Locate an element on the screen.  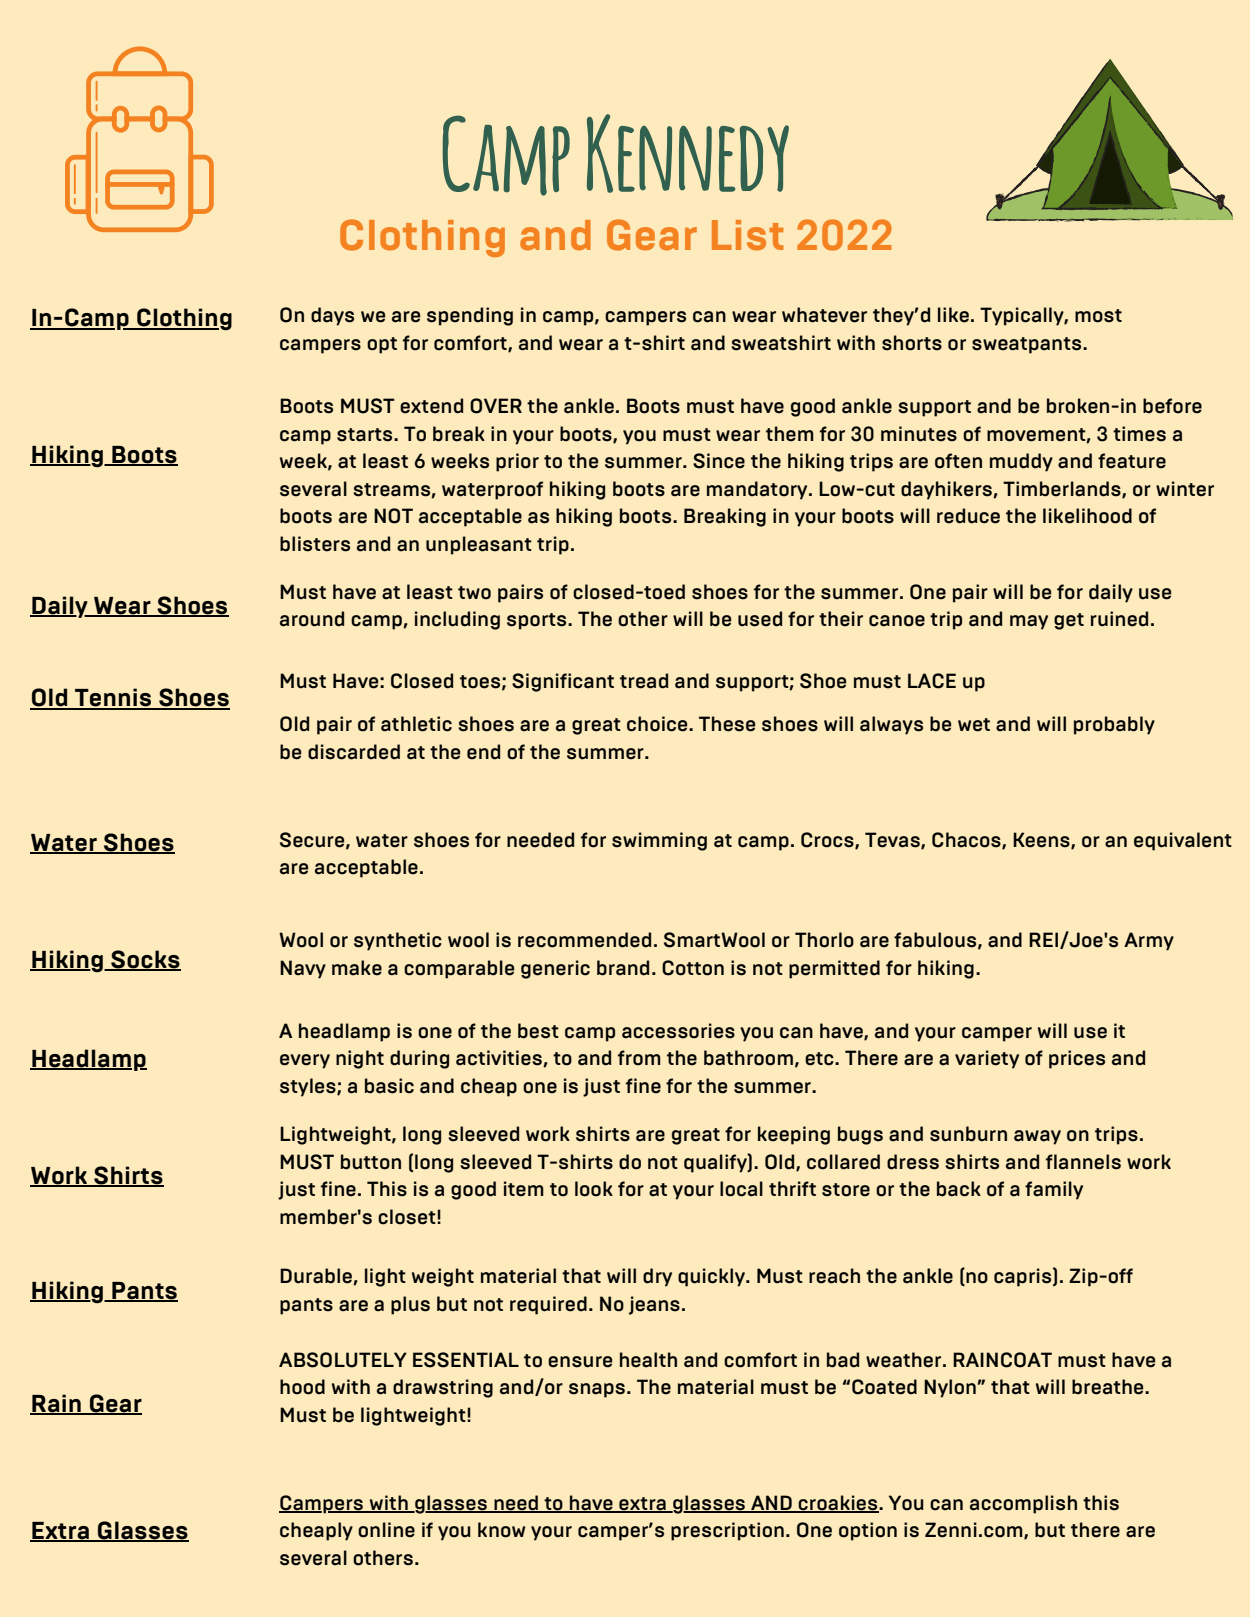
Kennedy is located at coordinates (688, 153).
